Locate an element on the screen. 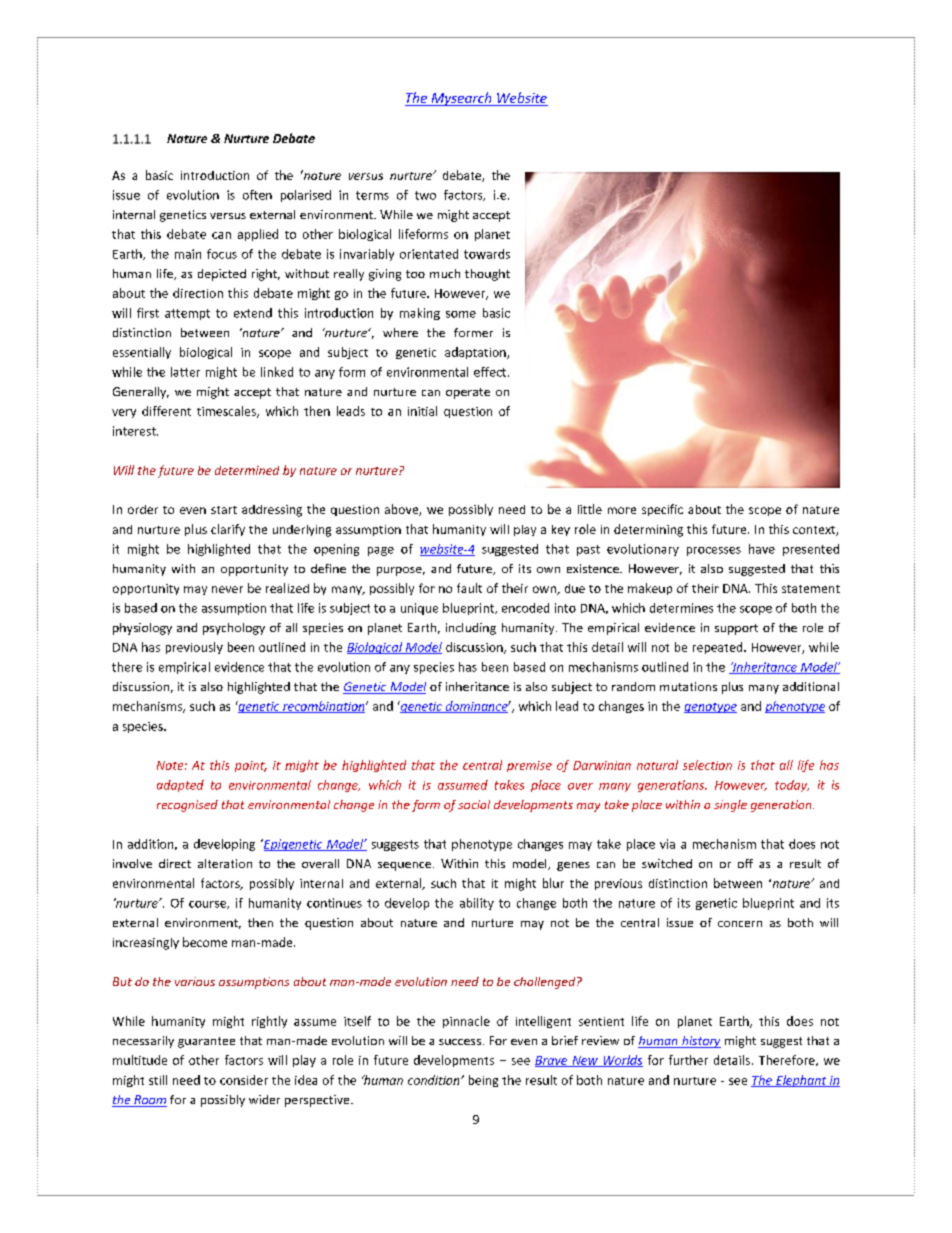 The height and width of the screenshot is (1233, 952). thought is located at coordinates (487, 275).
